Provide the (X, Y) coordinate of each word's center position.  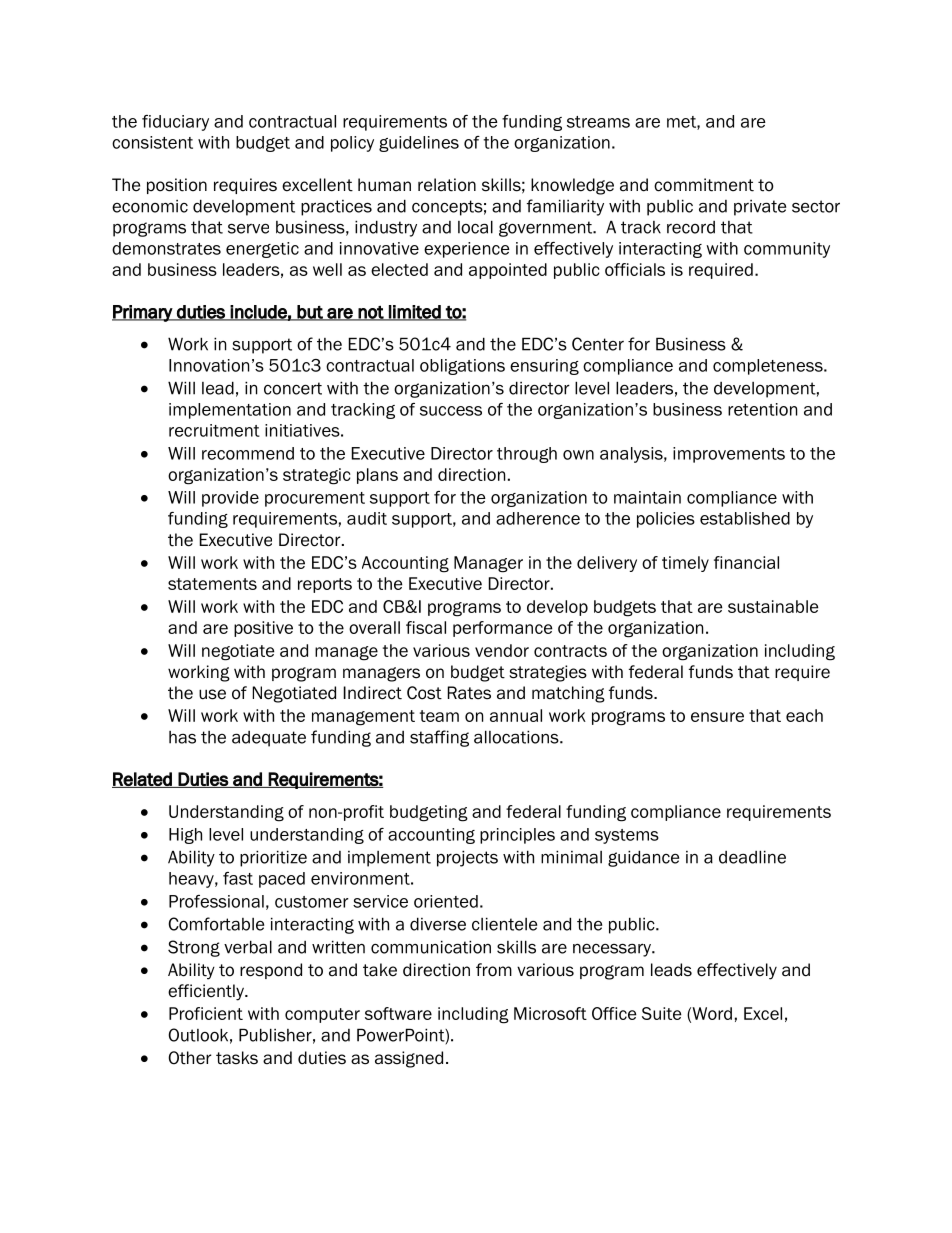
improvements (729, 455)
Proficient (206, 1013)
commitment (704, 185)
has (182, 737)
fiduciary (175, 123)
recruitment (214, 430)
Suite (662, 1013)
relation (447, 185)
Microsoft (550, 1013)
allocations (517, 737)
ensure (717, 717)
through (527, 455)
